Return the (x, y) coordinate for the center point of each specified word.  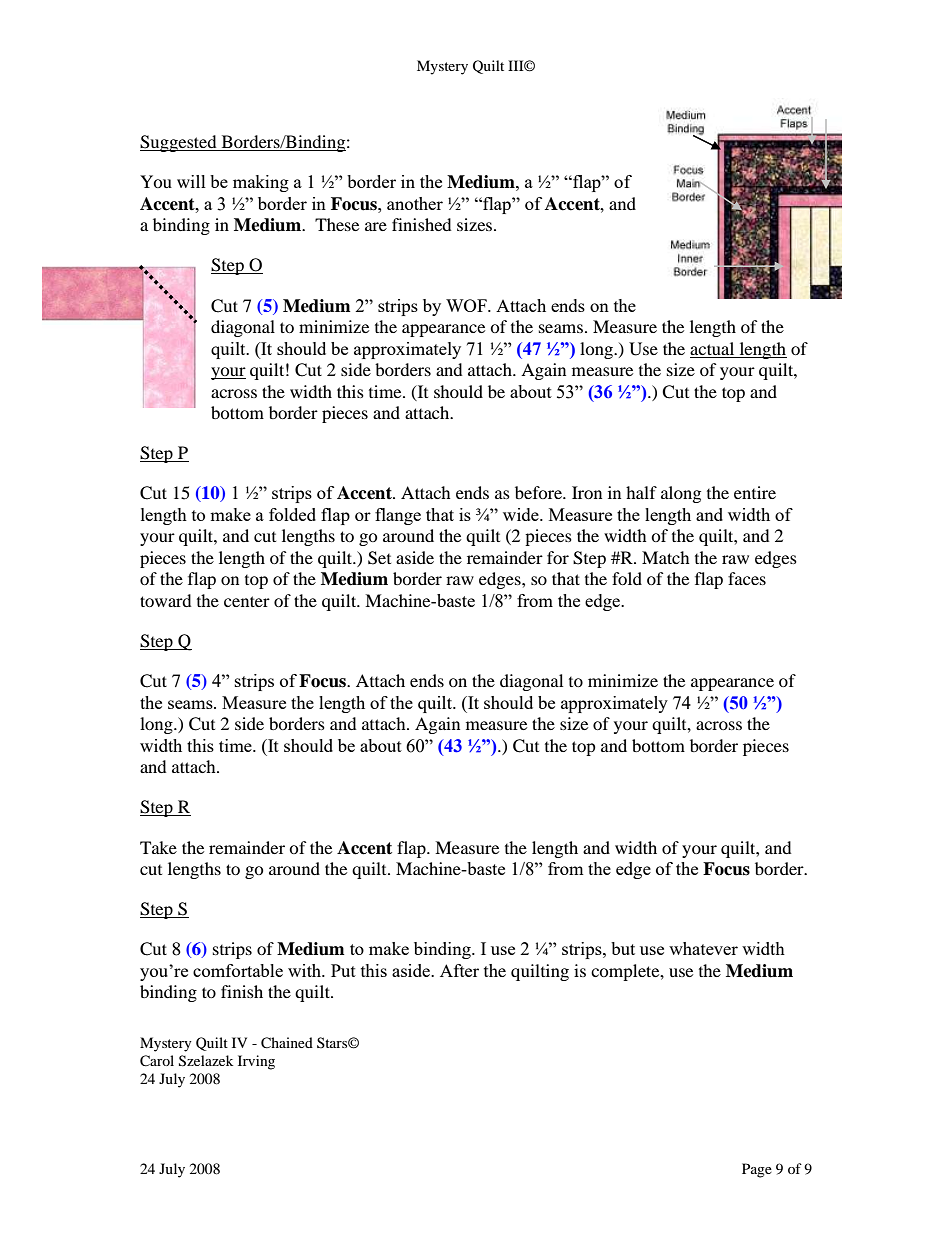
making (261, 183)
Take (158, 847)
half (641, 492)
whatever (703, 948)
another (415, 203)
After (459, 970)
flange (398, 516)
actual (712, 348)
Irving (256, 1062)
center (247, 601)
